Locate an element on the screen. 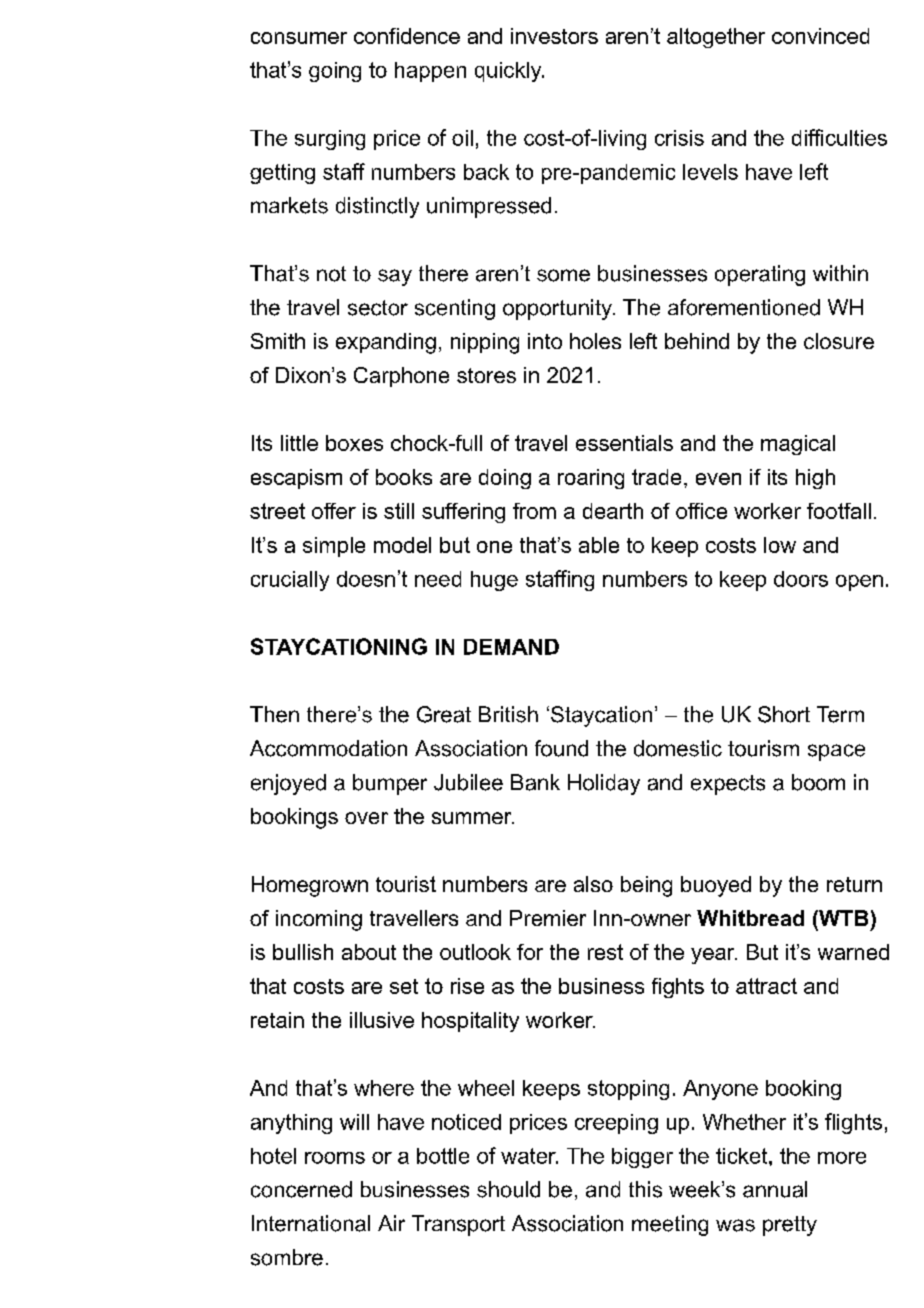  over is located at coordinates (366, 818).
